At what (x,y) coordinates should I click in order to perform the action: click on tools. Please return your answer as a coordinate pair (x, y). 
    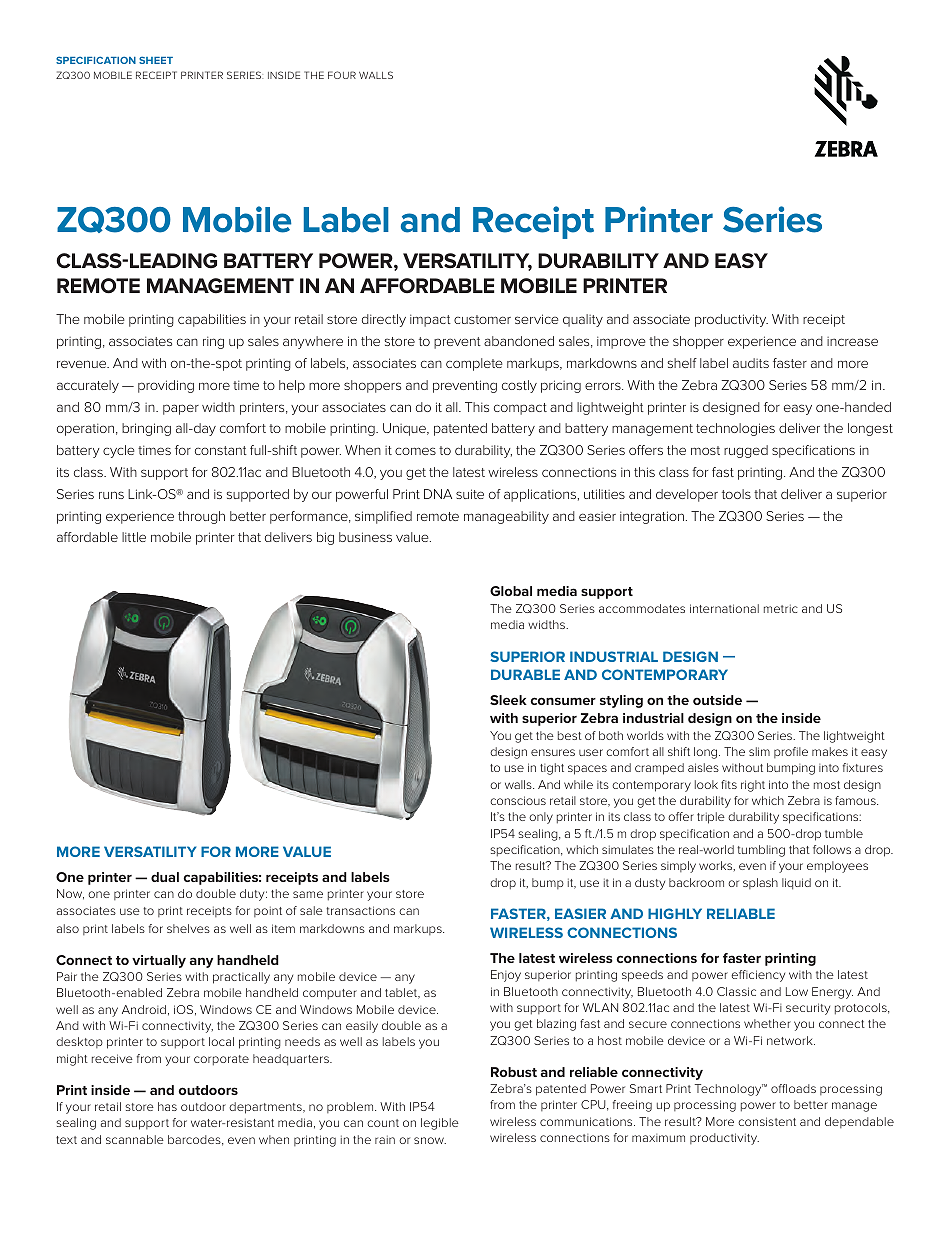
    Looking at the image, I should click on (736, 494).
